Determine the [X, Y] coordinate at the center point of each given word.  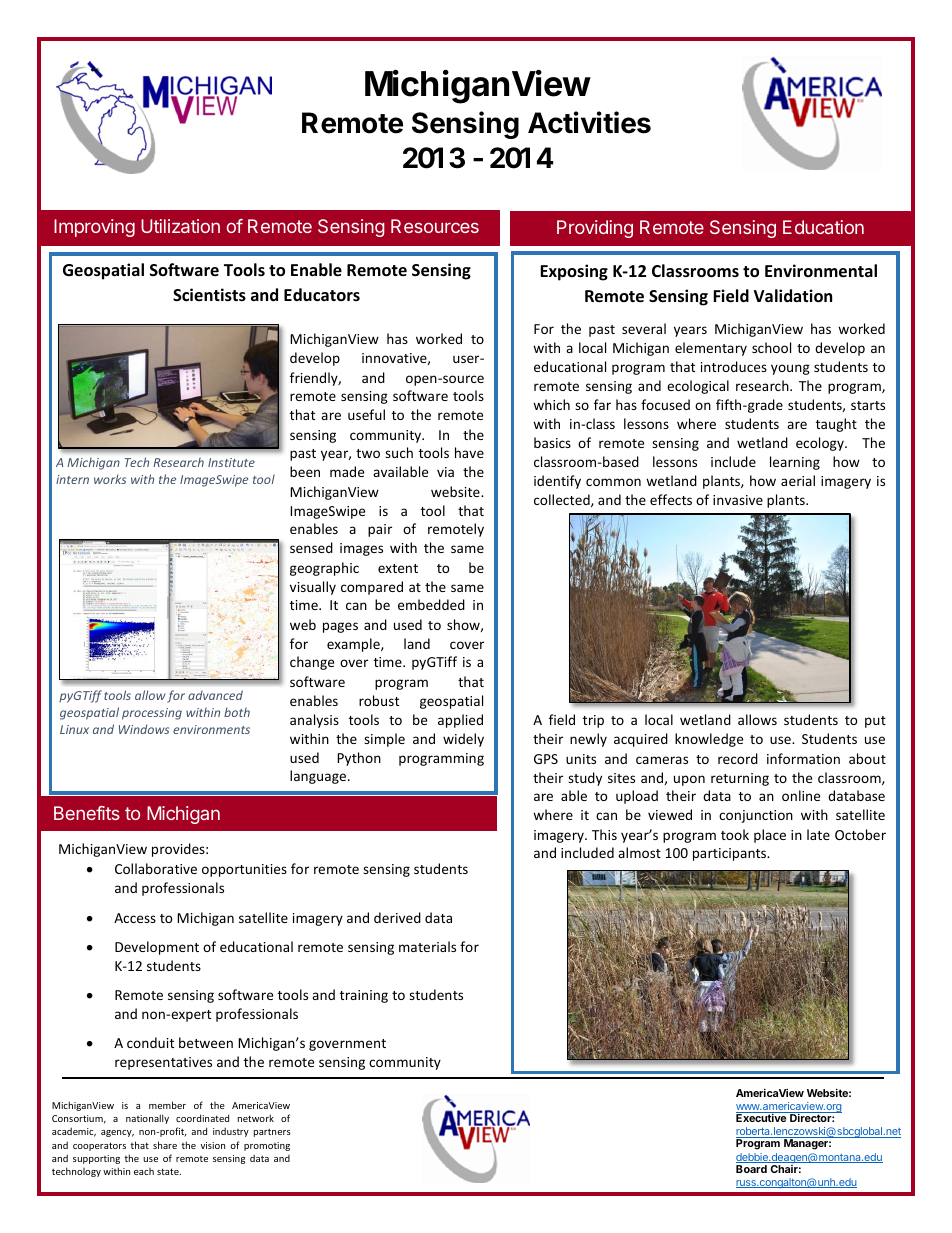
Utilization [180, 226]
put [875, 722]
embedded [431, 604]
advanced [215, 695]
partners [272, 1132]
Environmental [821, 271]
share [165, 1145]
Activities [589, 122]
